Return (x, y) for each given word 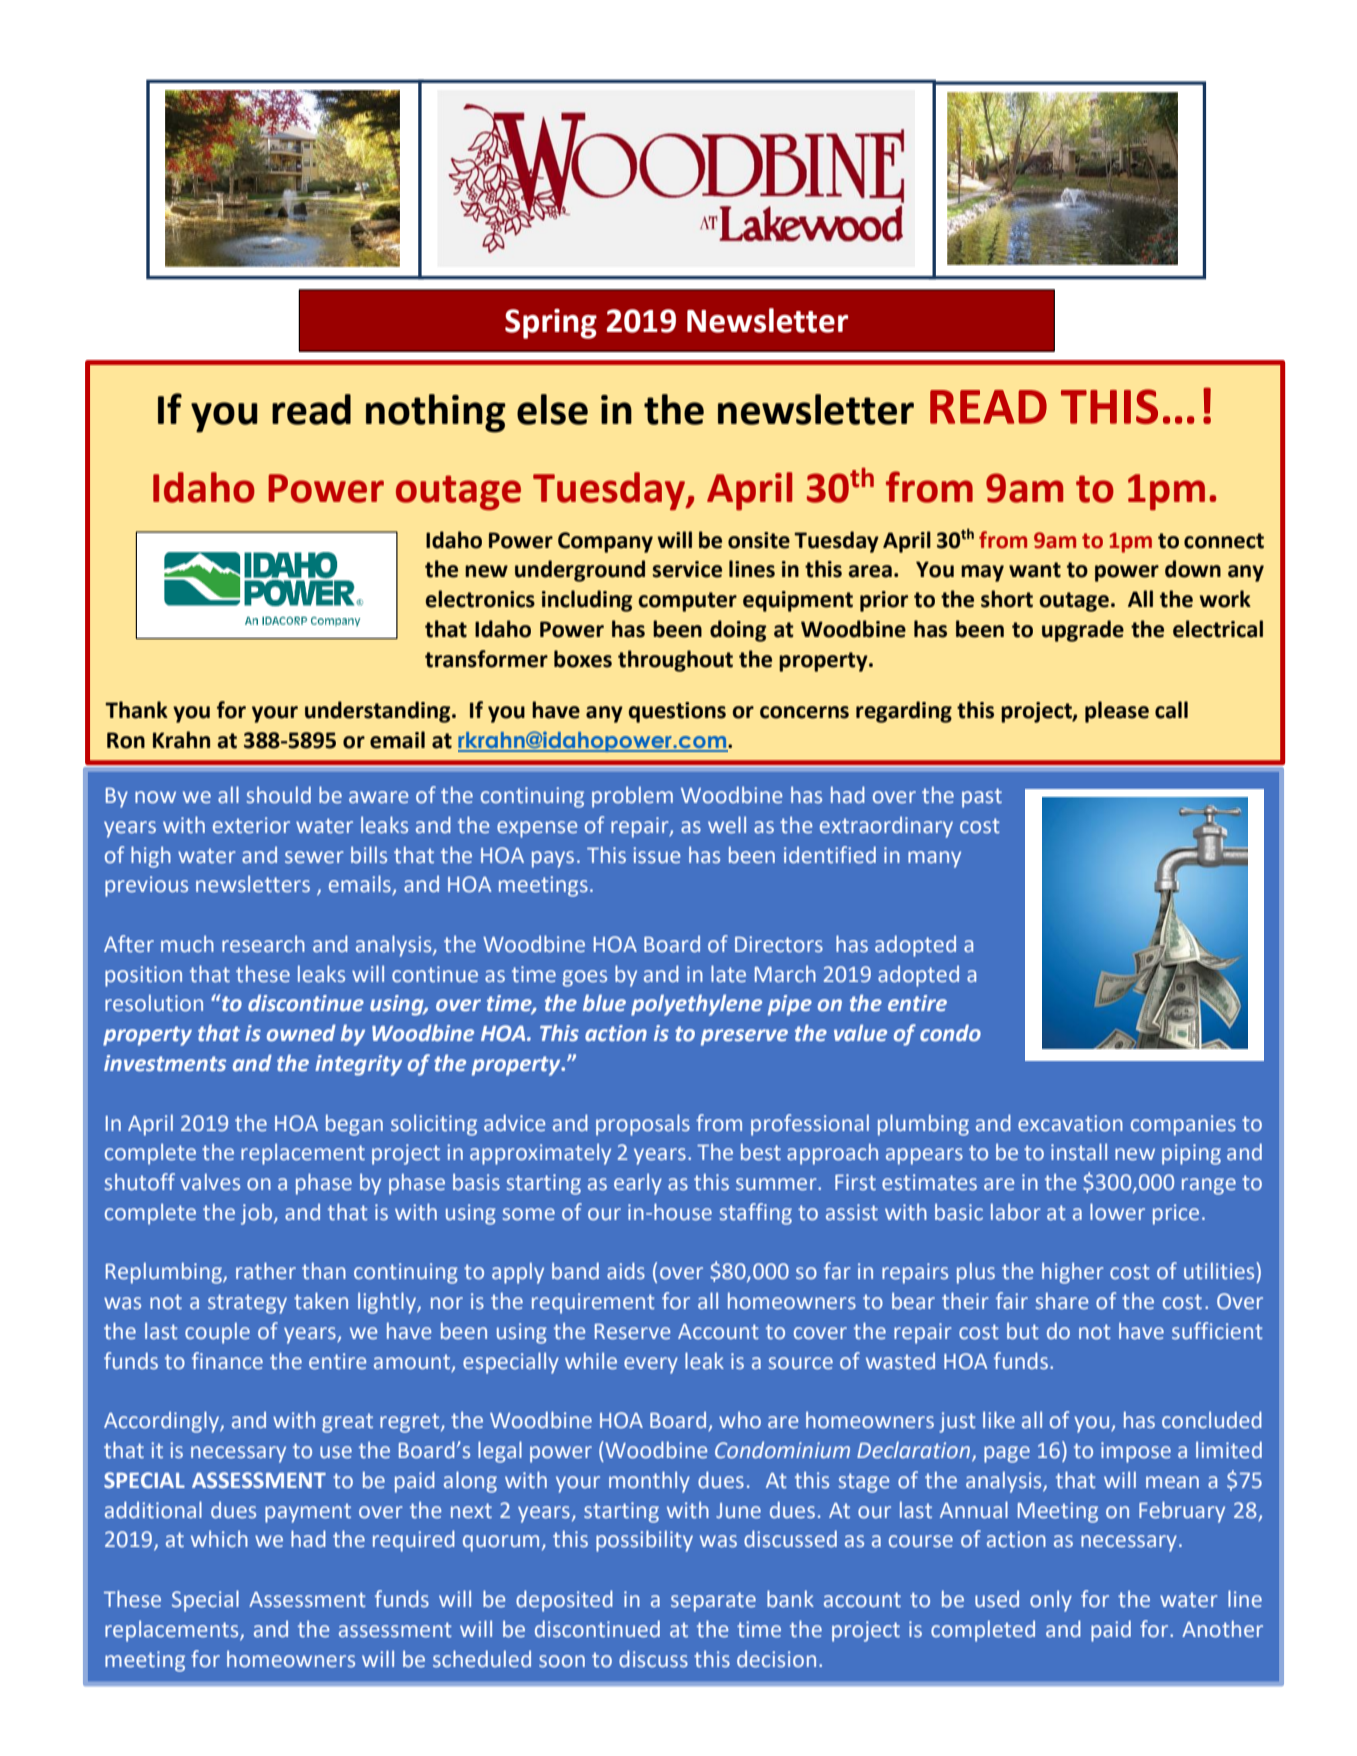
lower (1117, 1212)
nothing (436, 413)
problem (632, 797)
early (638, 1184)
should (278, 795)
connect (1224, 541)
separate (713, 1602)
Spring (551, 324)
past (982, 798)
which (219, 1538)
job (258, 1214)
